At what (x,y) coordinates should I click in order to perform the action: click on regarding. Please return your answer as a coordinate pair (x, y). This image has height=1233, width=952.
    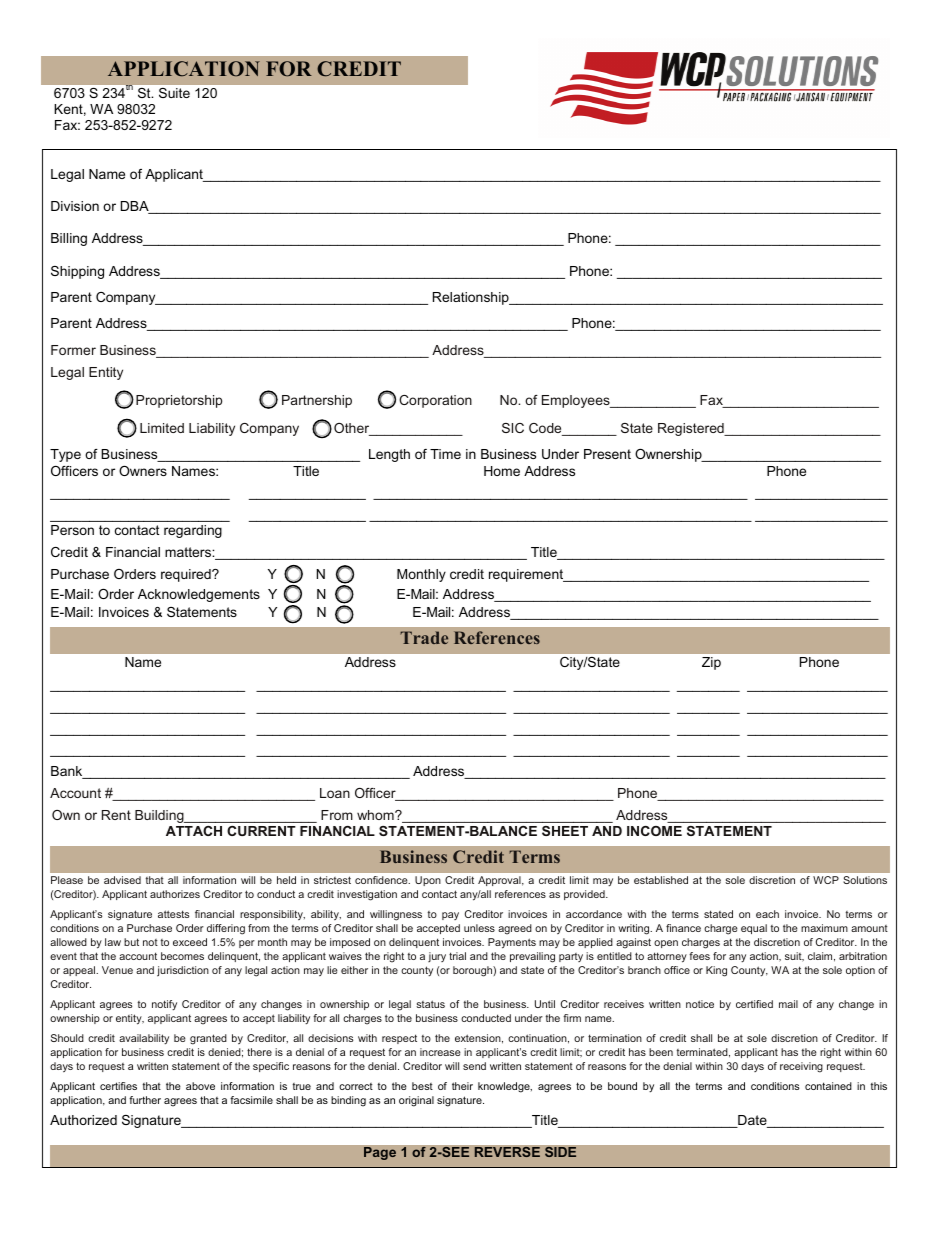
    Looking at the image, I should click on (193, 531).
